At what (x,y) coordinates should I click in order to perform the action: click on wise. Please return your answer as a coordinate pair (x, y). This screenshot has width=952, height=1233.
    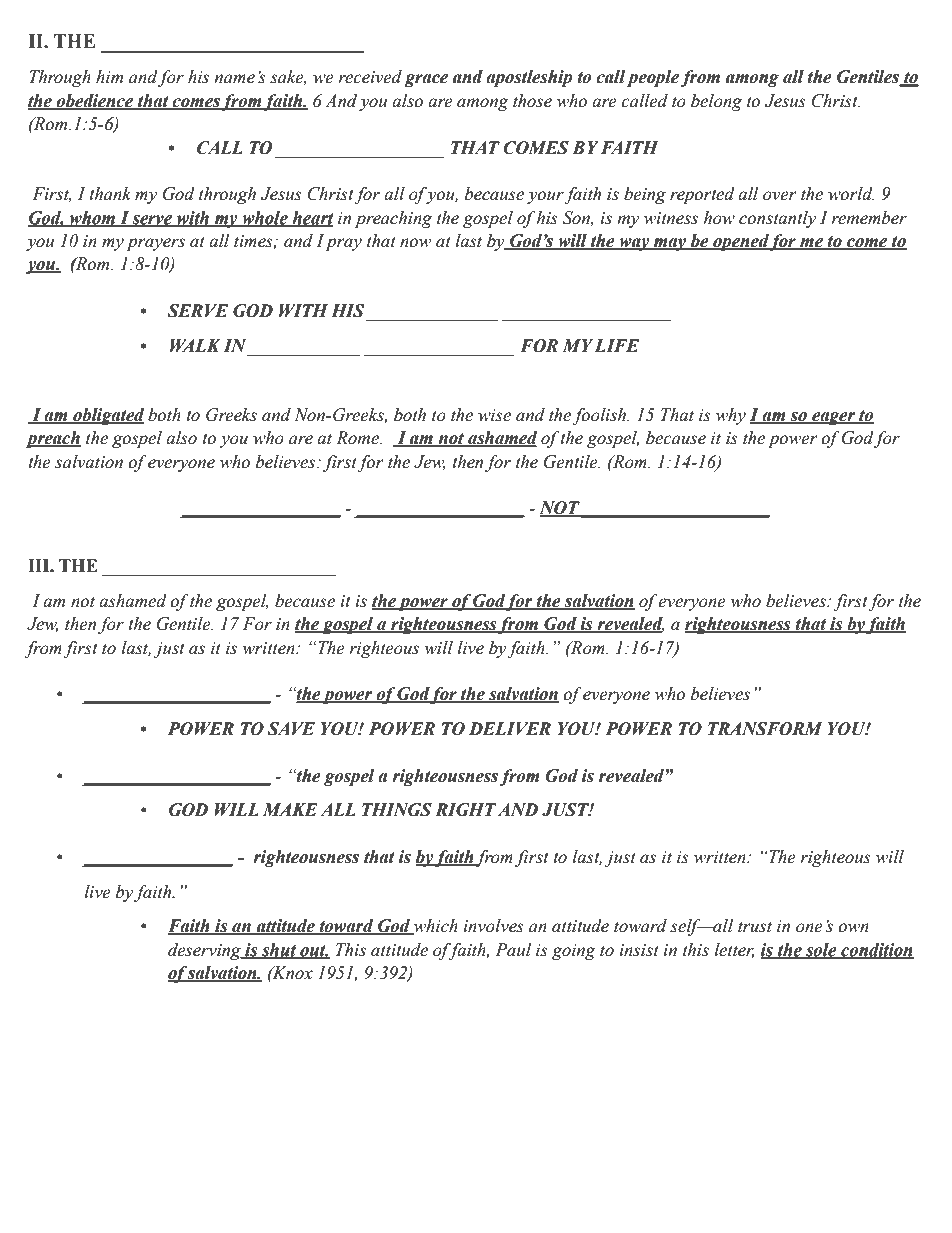
    Looking at the image, I should click on (494, 415).
